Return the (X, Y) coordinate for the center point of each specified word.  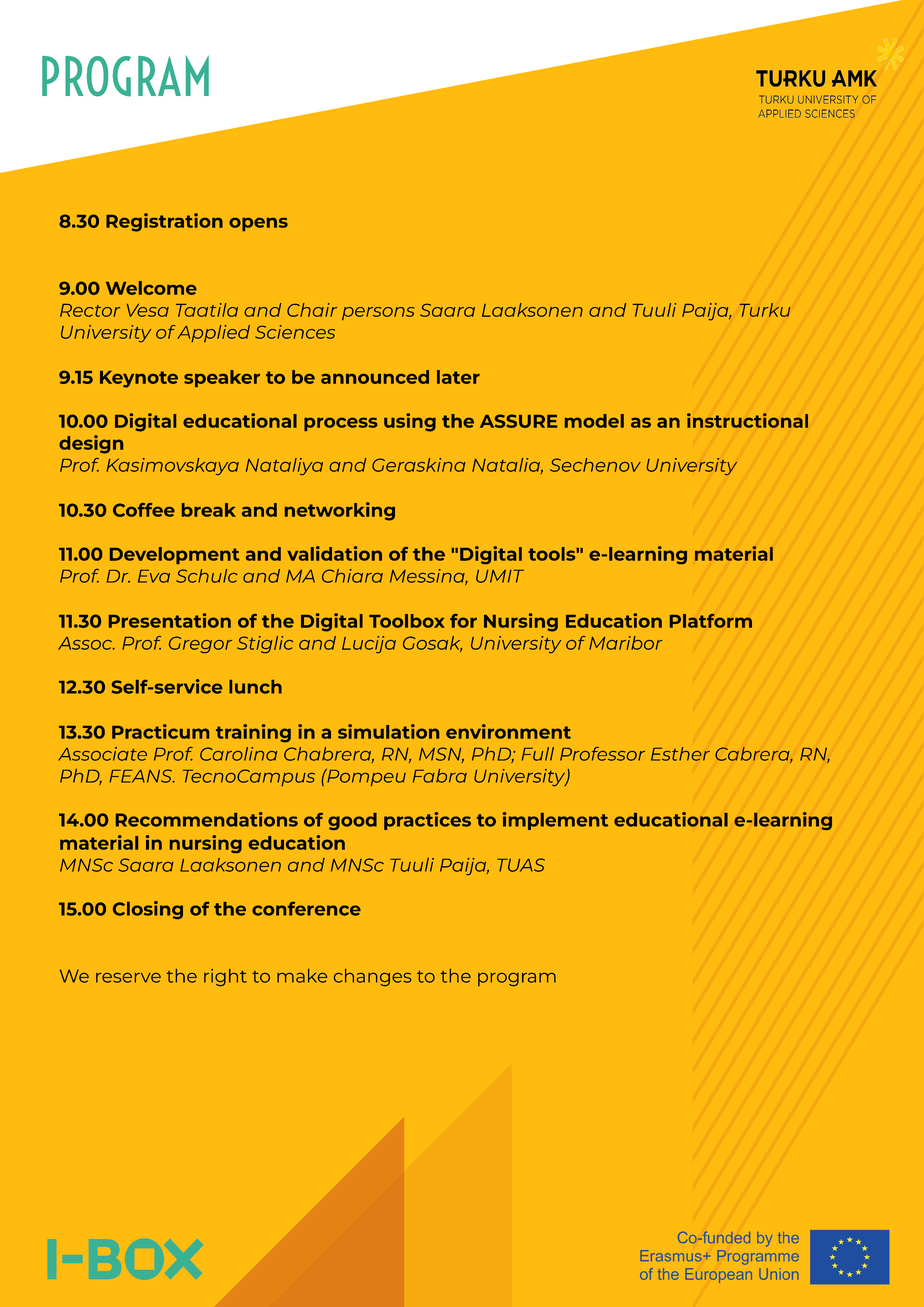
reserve (128, 978)
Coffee (144, 510)
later (458, 377)
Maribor (625, 643)
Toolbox (407, 621)
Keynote (139, 379)
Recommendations (207, 819)
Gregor (200, 644)
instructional (747, 420)
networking (340, 511)
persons (378, 313)
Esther (680, 754)
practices (427, 821)
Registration (164, 222)
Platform (711, 621)
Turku (764, 310)
